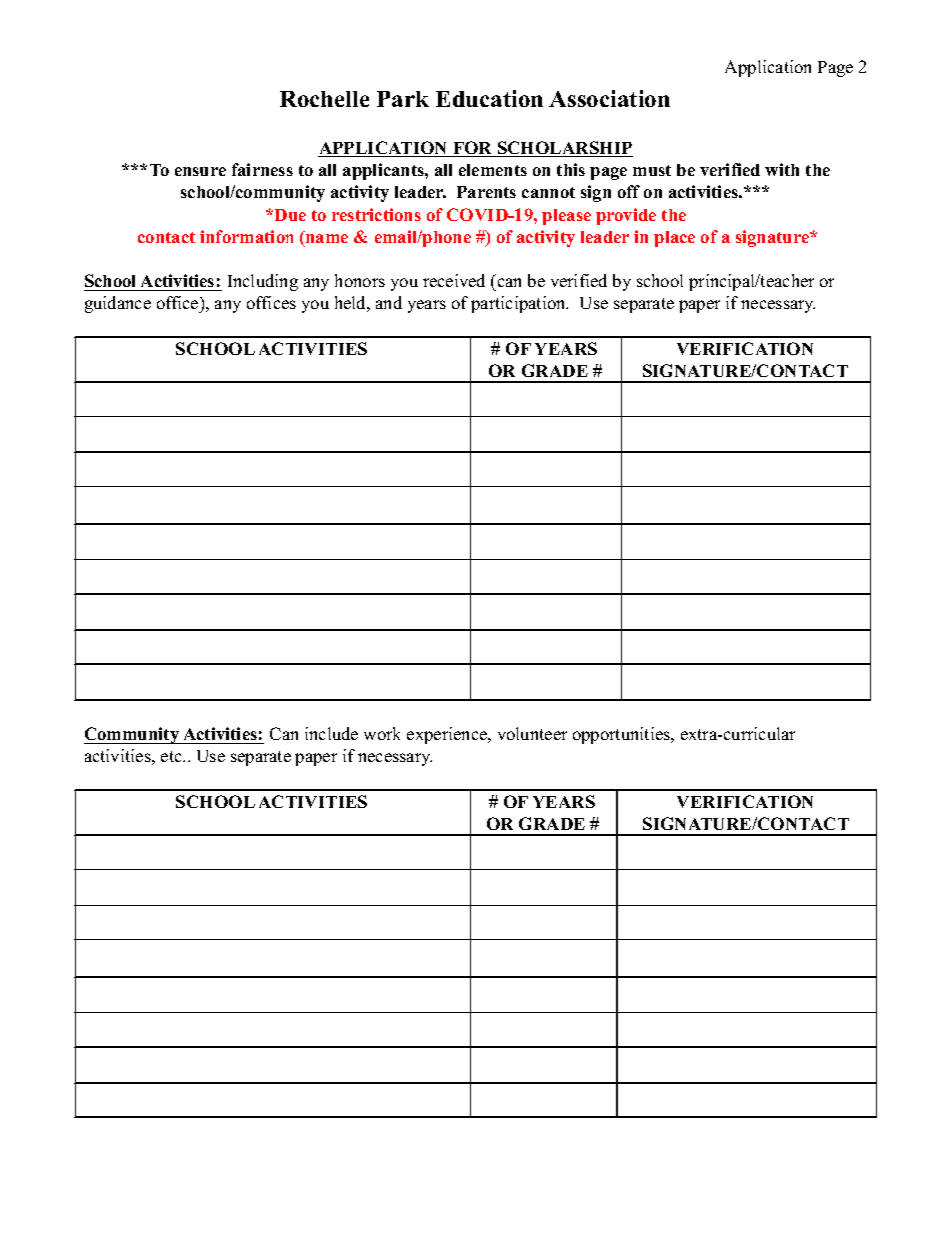 This image has width=952, height=1233. Describe the element at coordinates (622, 735) in the image. I see `opportunities` at that location.
